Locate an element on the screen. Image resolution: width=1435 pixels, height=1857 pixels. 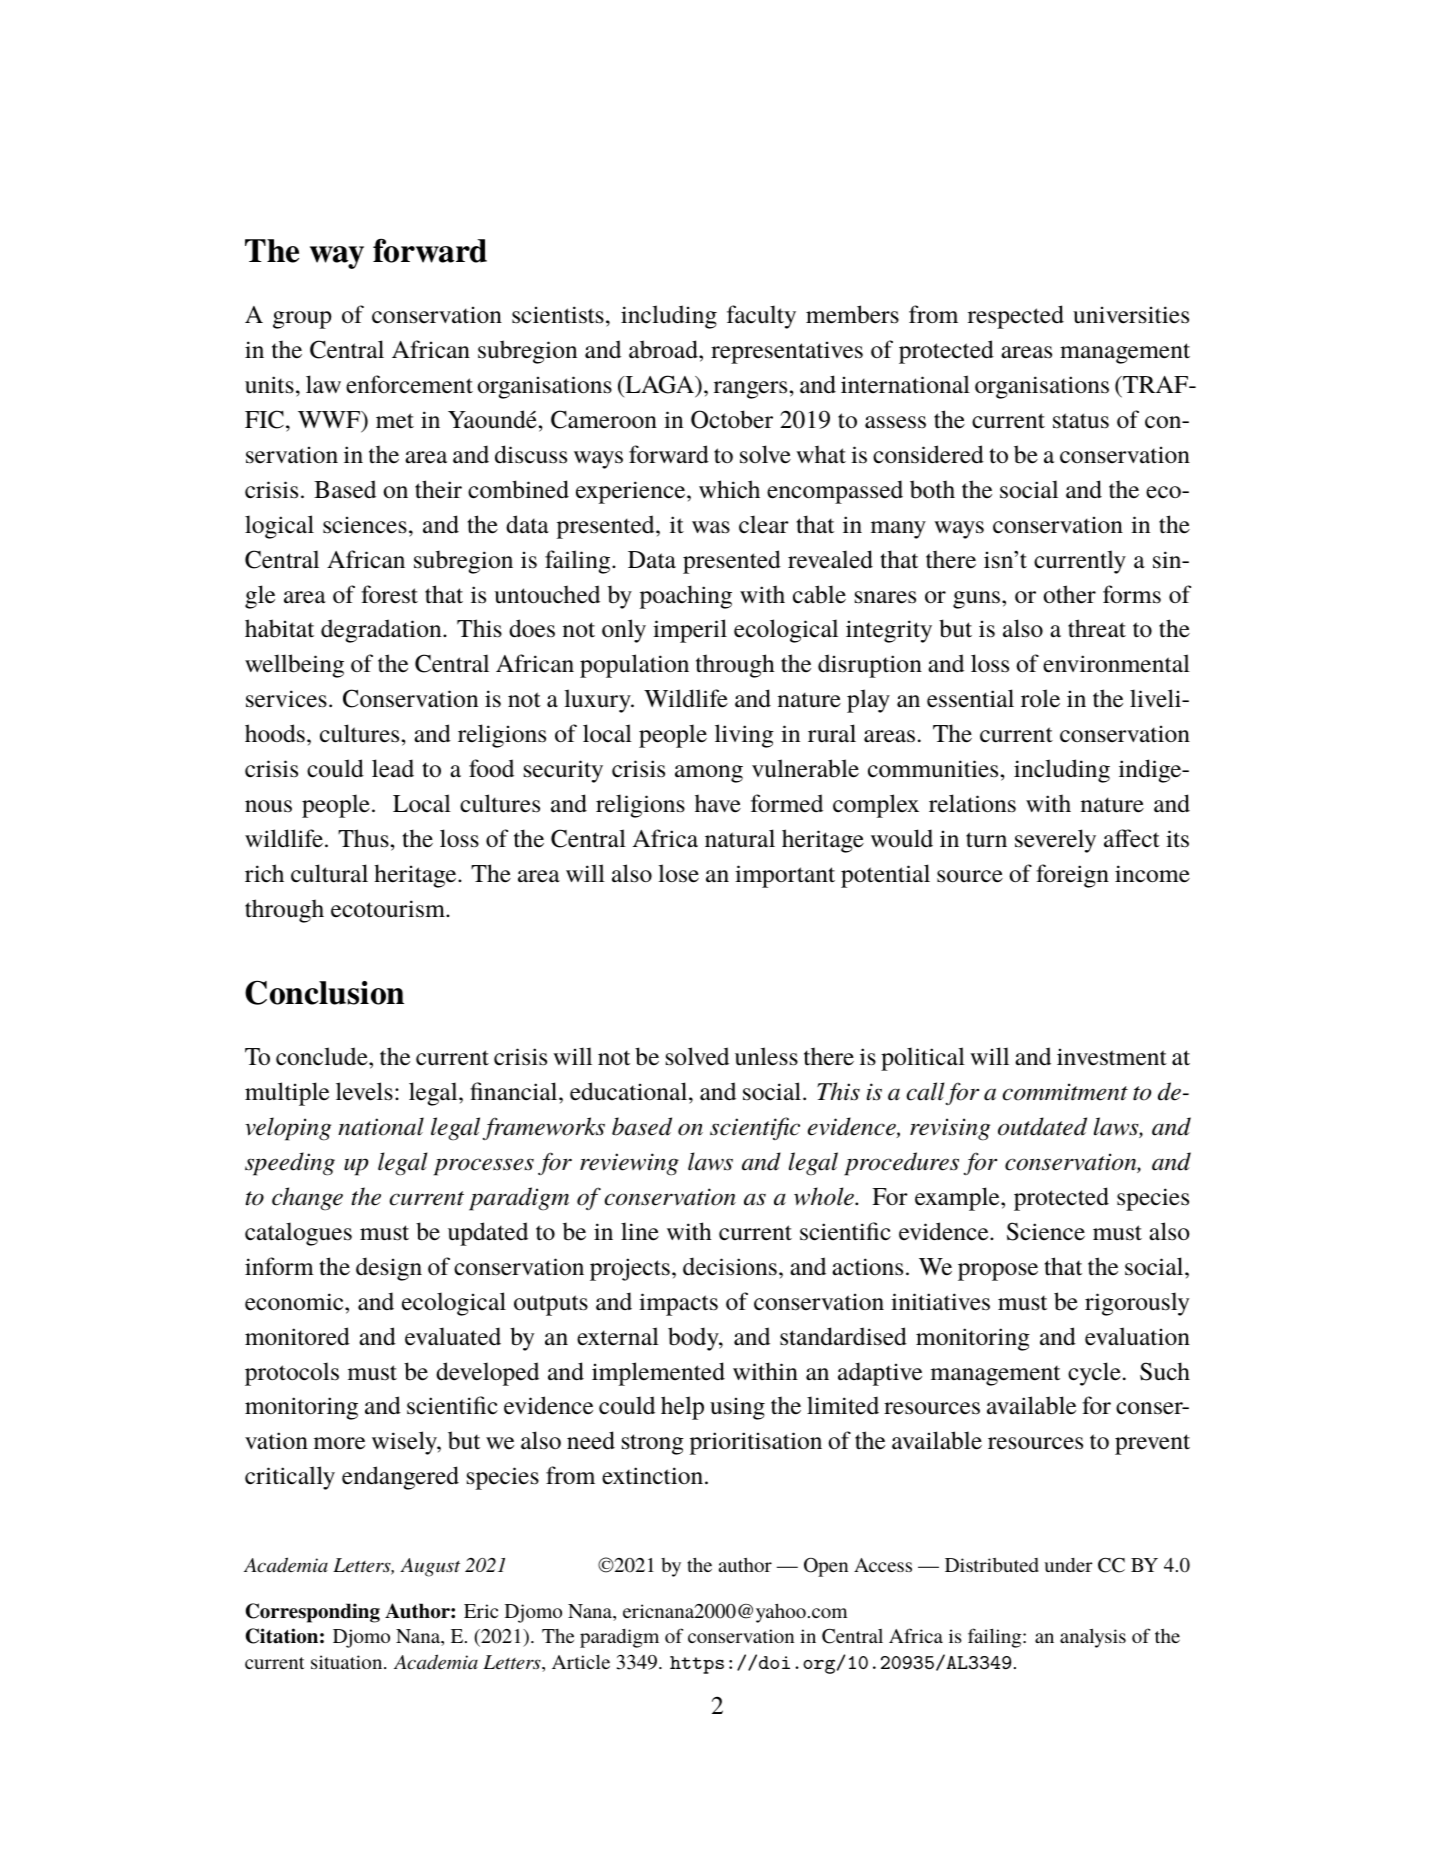
enforcement is located at coordinates (409, 384).
